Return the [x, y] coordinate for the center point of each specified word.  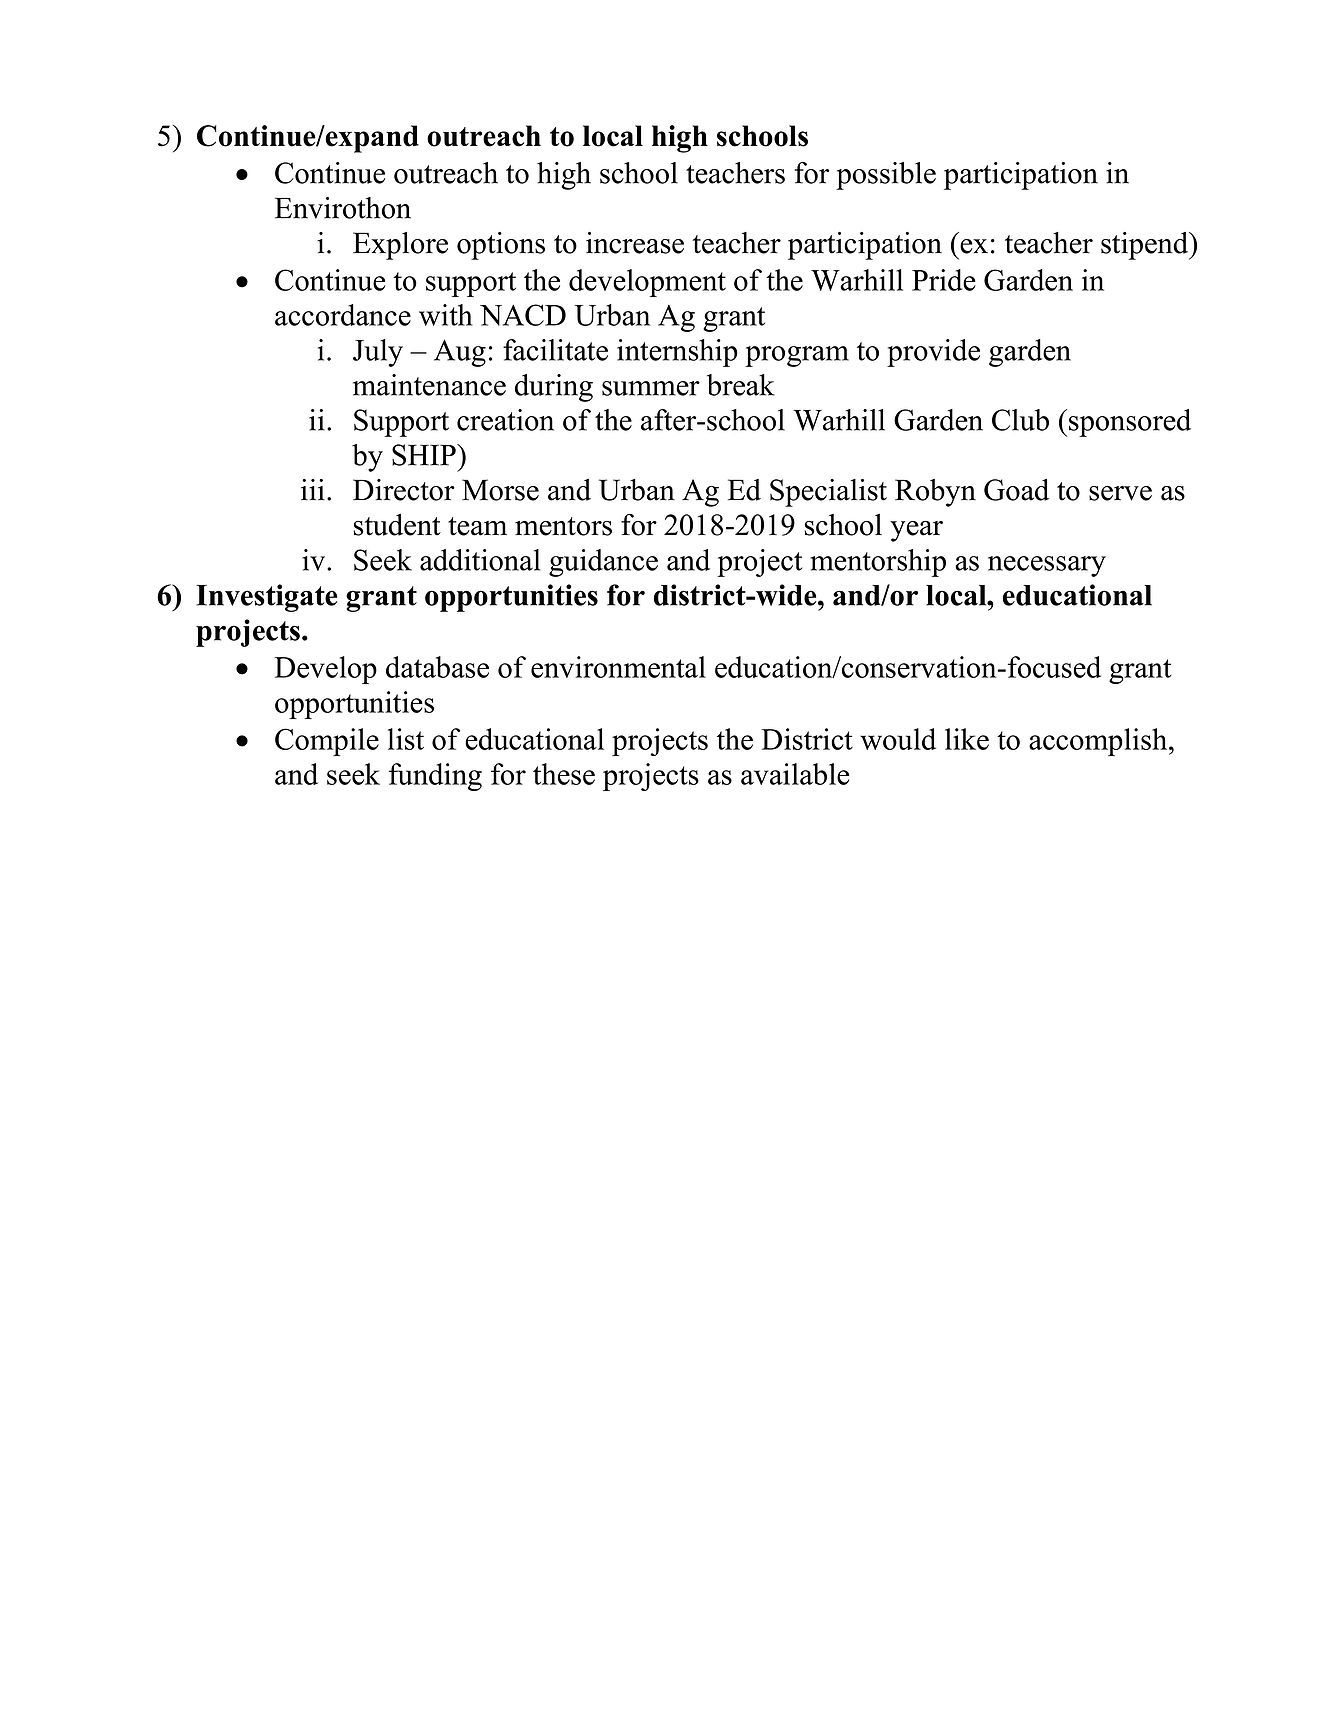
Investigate [267, 598]
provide [933, 353]
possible [886, 176]
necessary [1047, 566]
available [795, 774]
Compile [327, 742]
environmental [618, 667]
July [378, 353]
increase [635, 243]
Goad [1016, 490]
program [797, 356]
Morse [500, 490]
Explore [400, 246]
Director [404, 490]
